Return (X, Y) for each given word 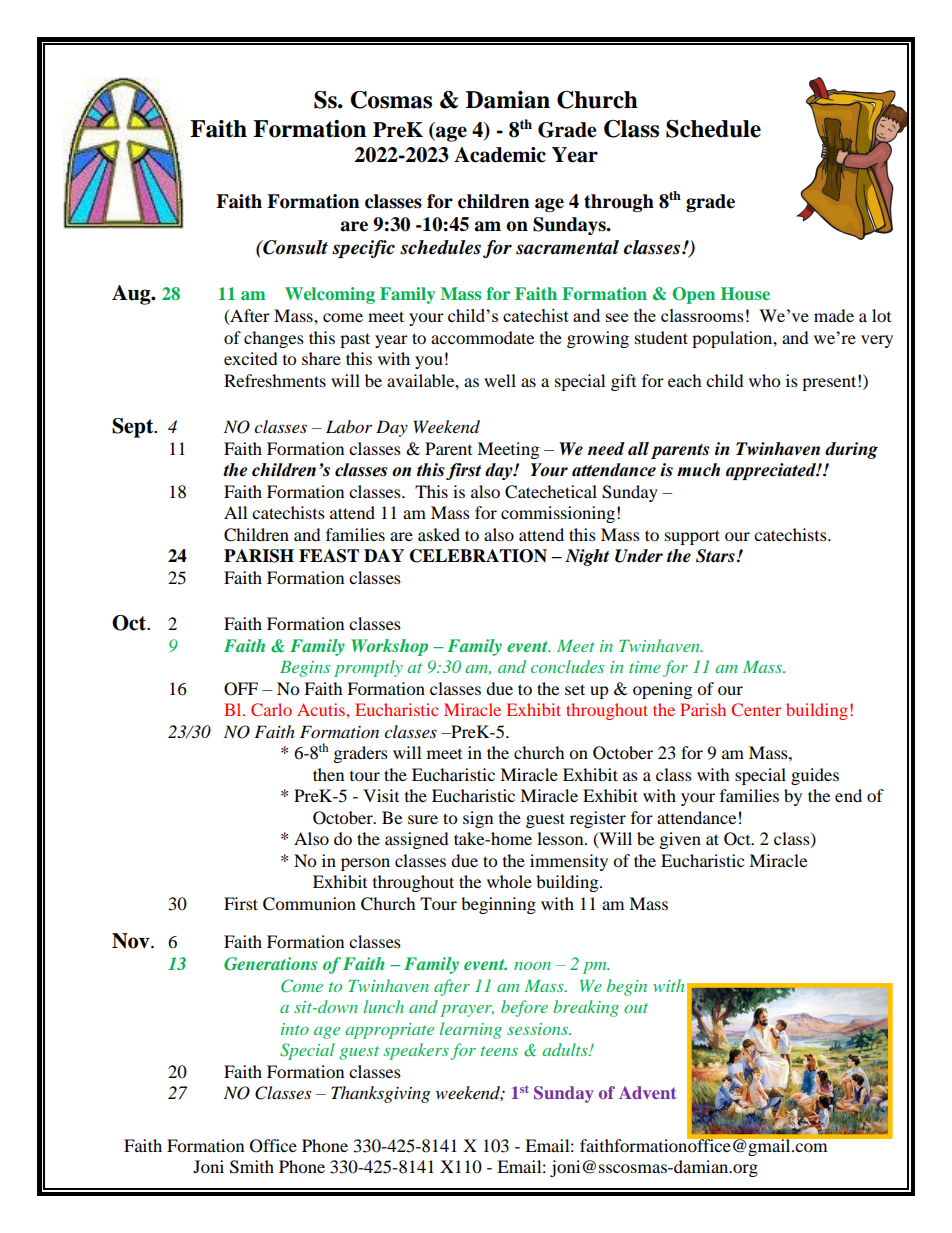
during (851, 450)
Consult (294, 247)
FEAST (329, 556)
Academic (500, 155)
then (328, 774)
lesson (561, 838)
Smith (252, 1167)
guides (815, 776)
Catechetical (551, 492)
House (745, 293)
